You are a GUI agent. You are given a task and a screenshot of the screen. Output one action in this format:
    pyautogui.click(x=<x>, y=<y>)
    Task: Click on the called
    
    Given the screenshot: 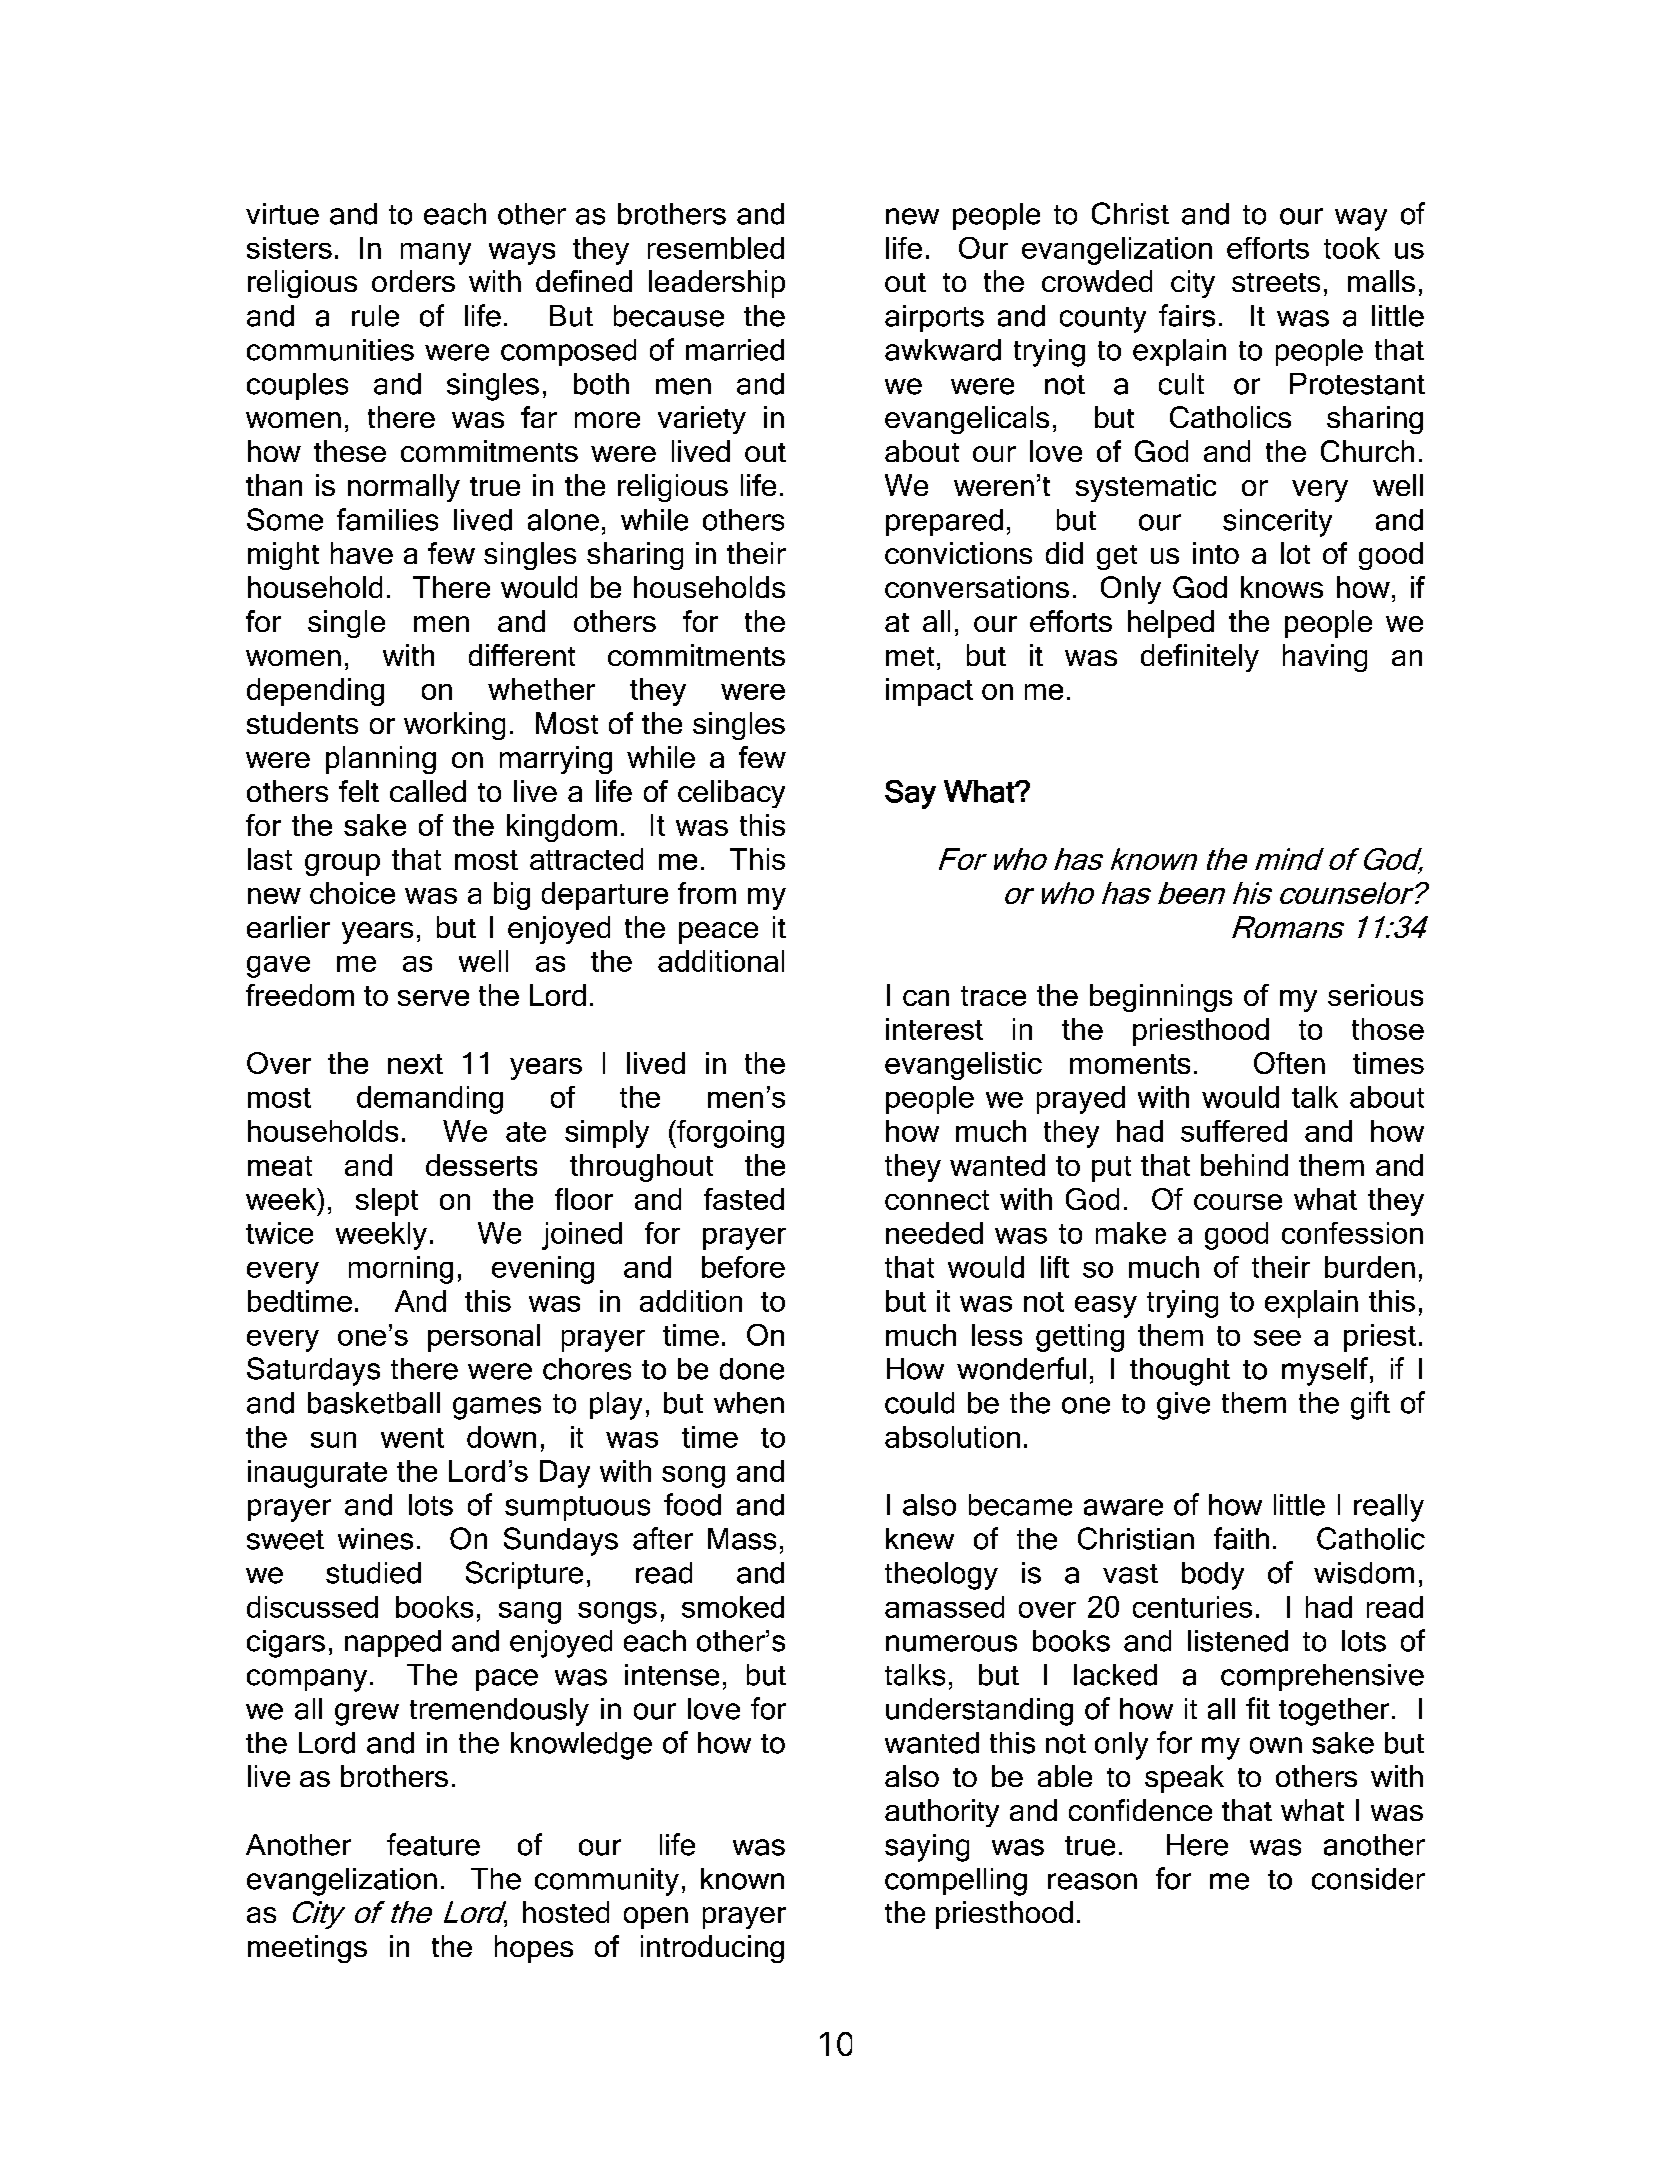 What is the action you would take?
    pyautogui.click(x=428, y=791)
